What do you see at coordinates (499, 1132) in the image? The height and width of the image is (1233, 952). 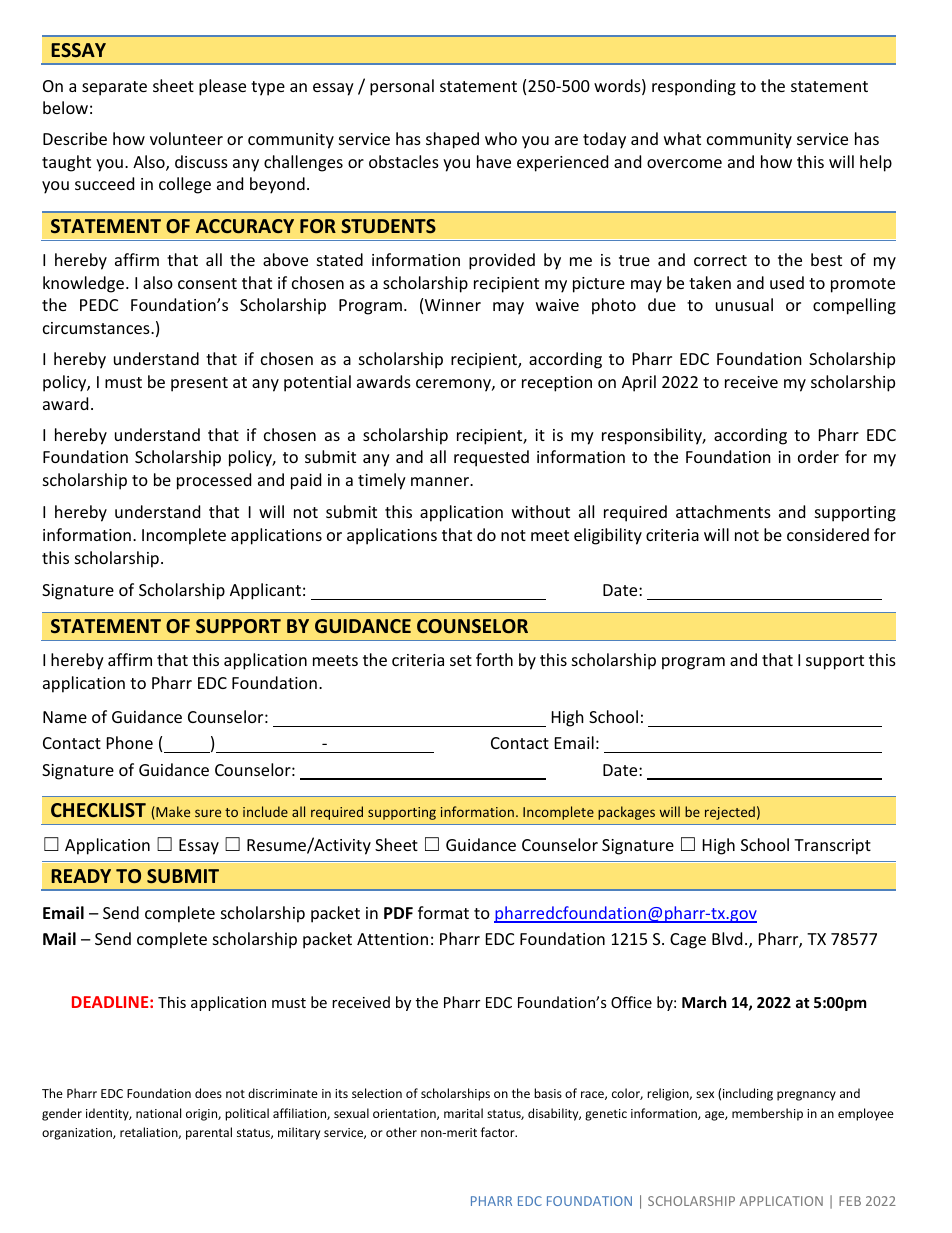 I see `factor` at bounding box center [499, 1132].
